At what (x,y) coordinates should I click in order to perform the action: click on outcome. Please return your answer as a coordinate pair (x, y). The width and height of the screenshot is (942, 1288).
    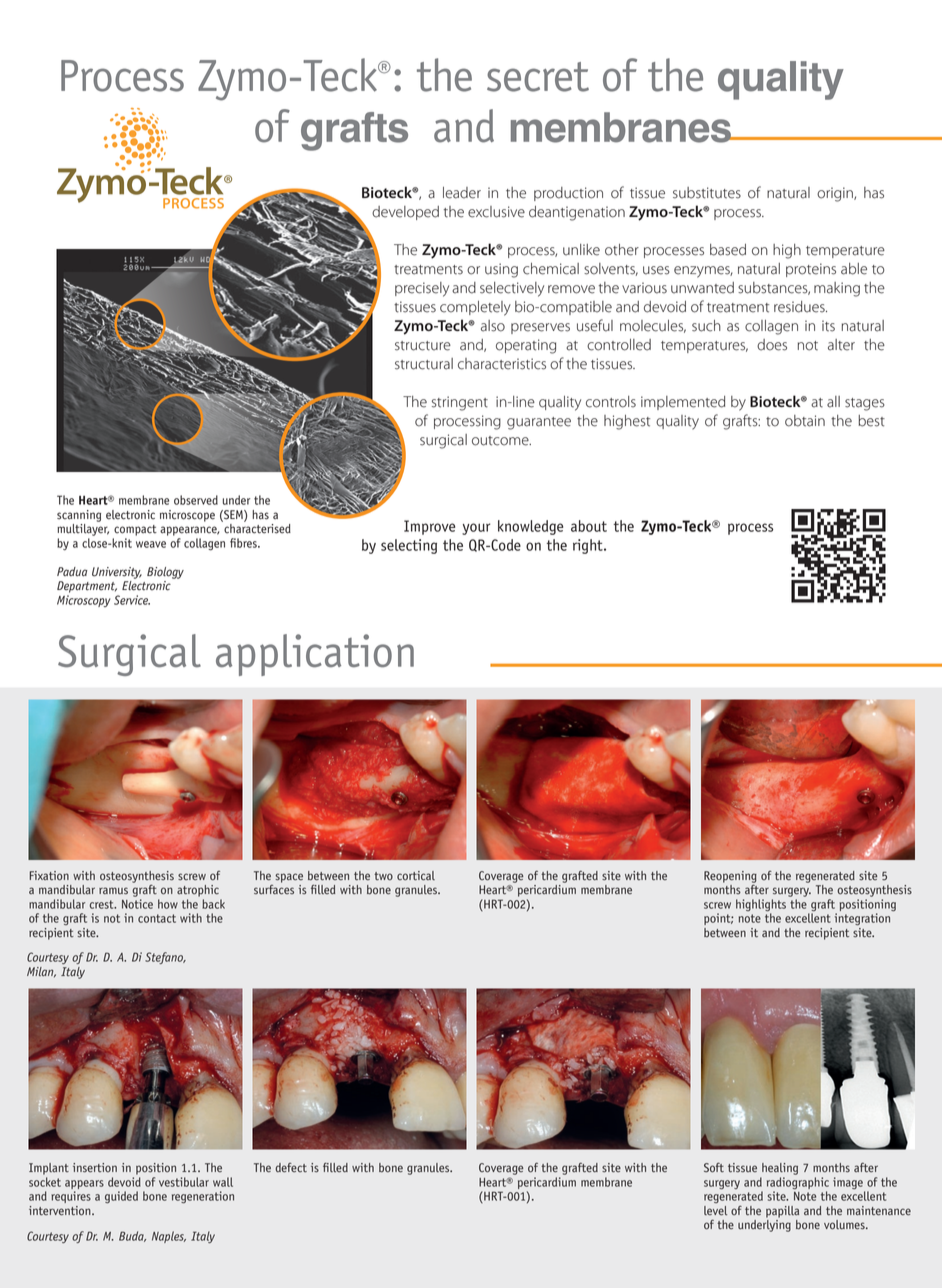
    Looking at the image, I should click on (501, 441).
